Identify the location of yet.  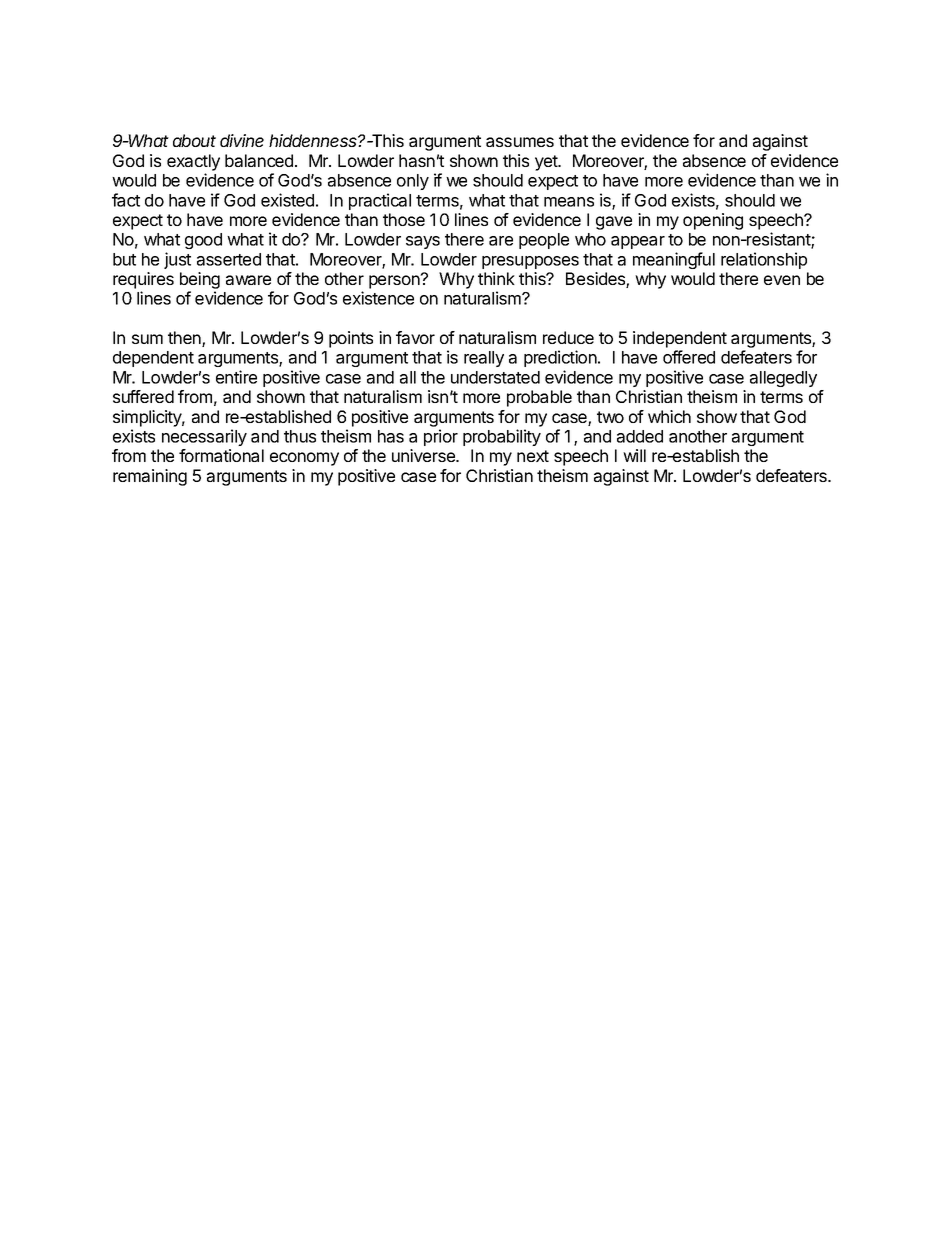
(547, 163).
